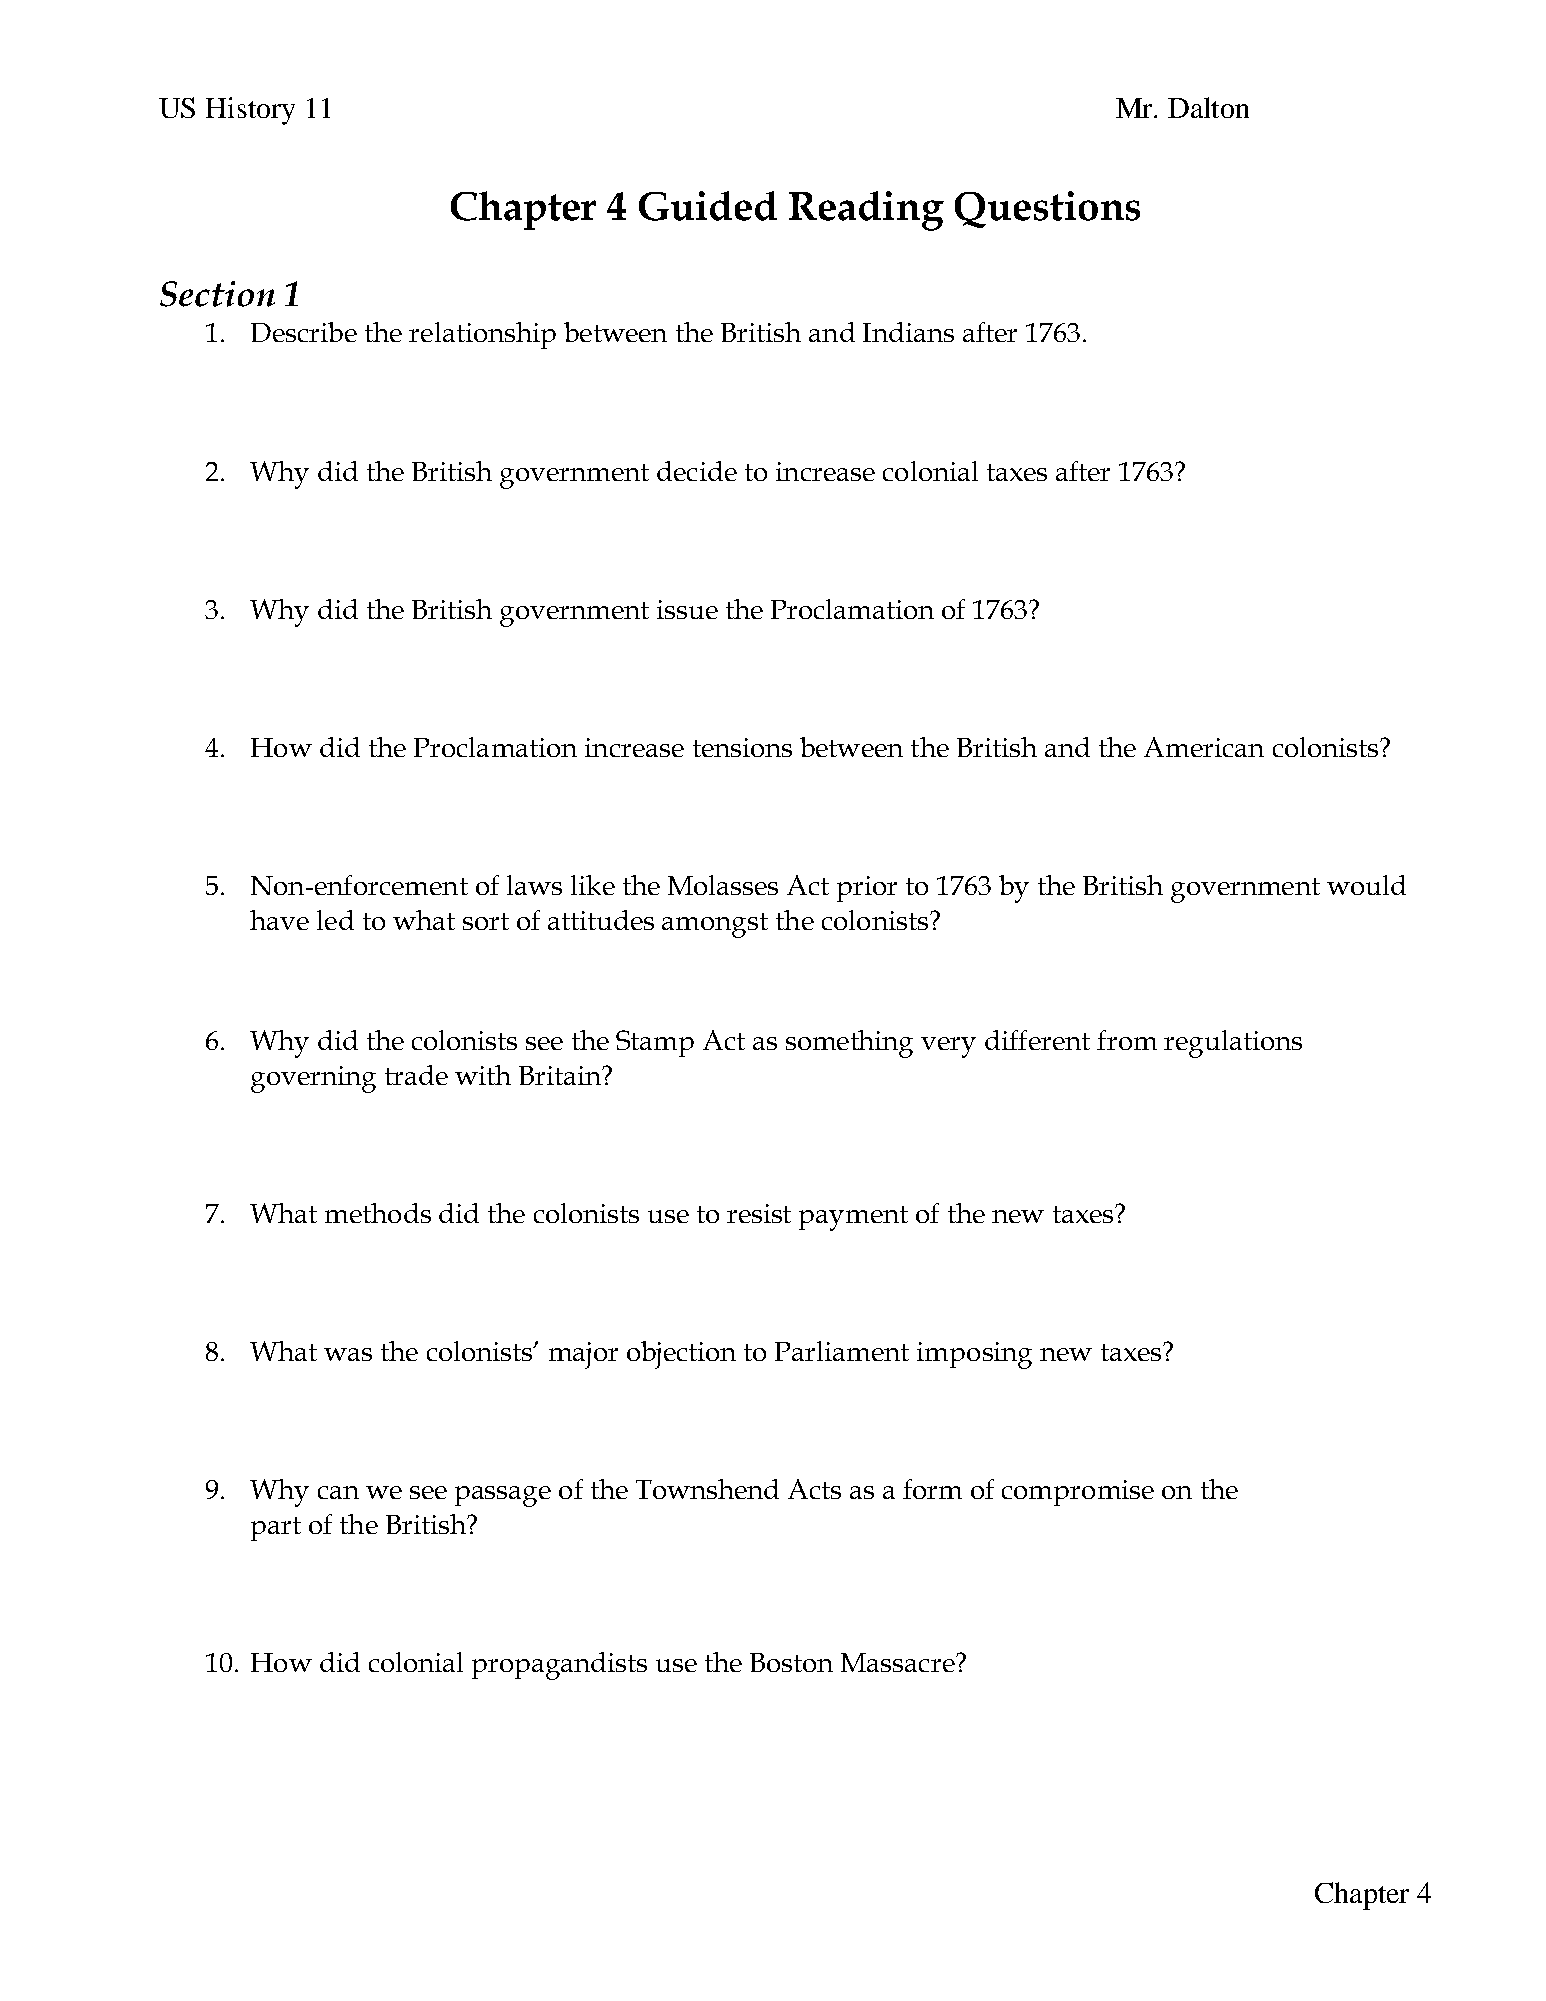 This image has height=2001, width=1546. What do you see at coordinates (742, 747) in the image?
I see `tensions` at bounding box center [742, 747].
